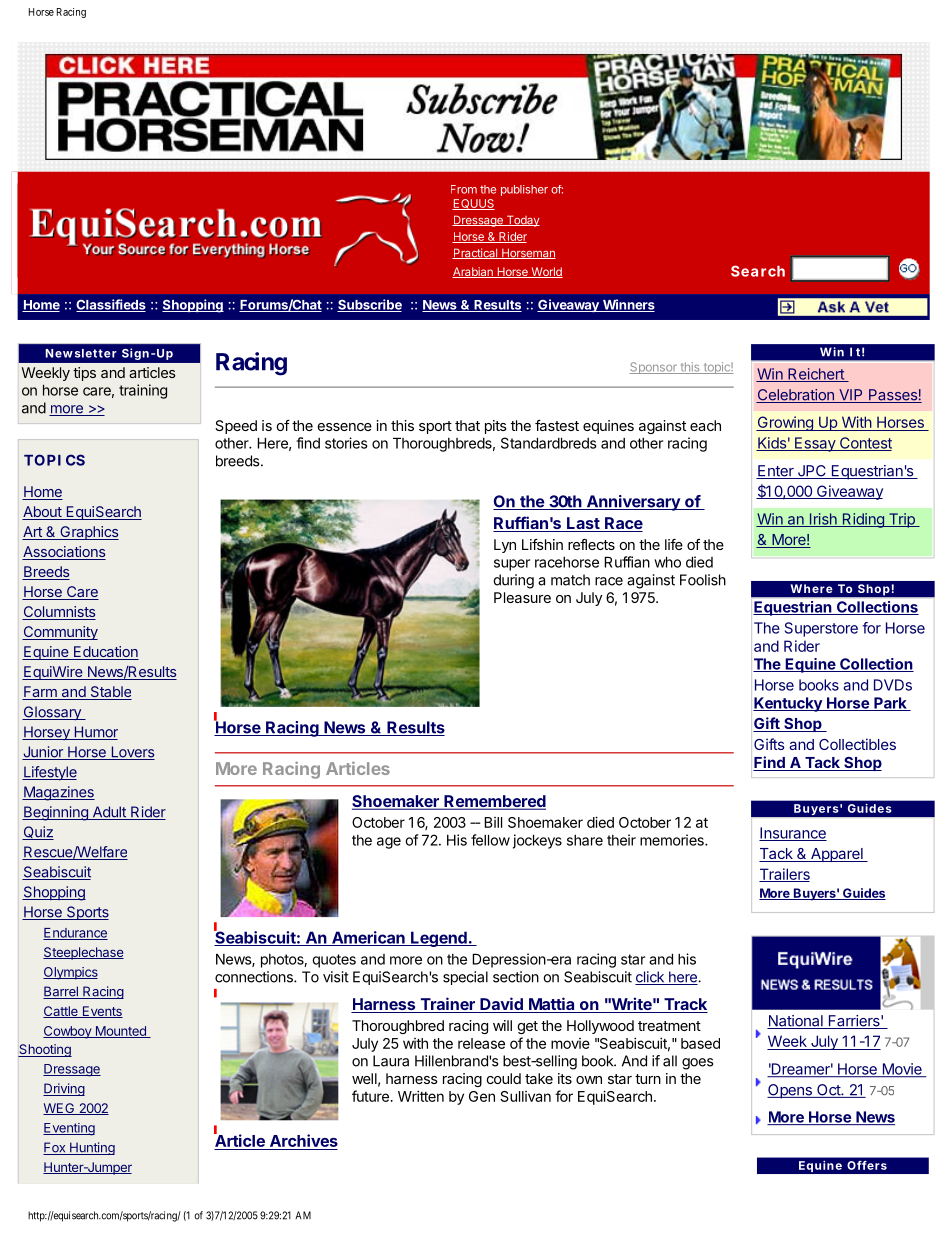 The height and width of the image is (1233, 952). What do you see at coordinates (110, 693) in the image?
I see `Stable` at bounding box center [110, 693].
